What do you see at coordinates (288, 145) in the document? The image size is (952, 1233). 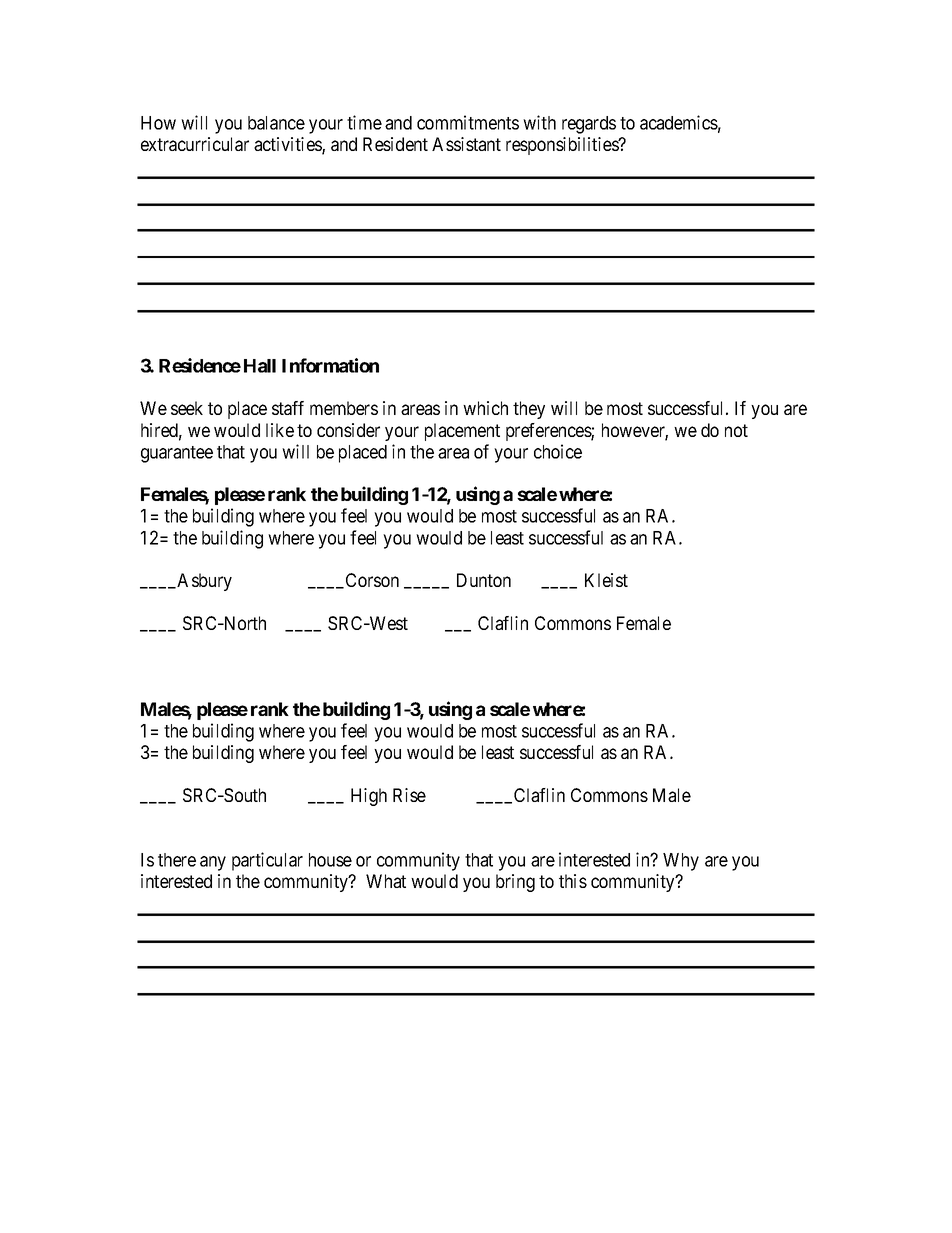 I see `activities` at bounding box center [288, 145].
